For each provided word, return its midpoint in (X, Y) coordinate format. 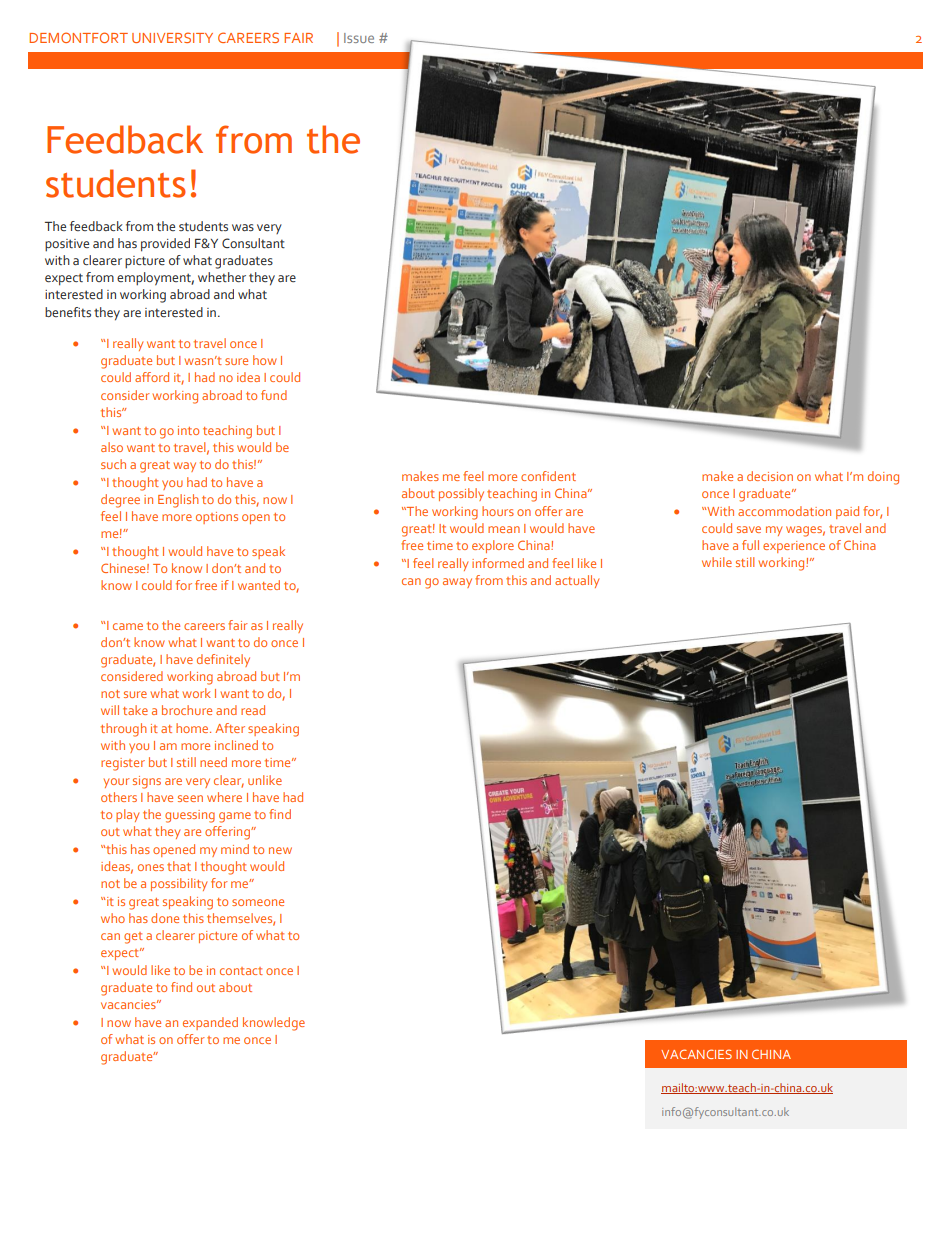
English (178, 501)
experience (794, 547)
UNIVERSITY (172, 37)
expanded (210, 1023)
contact (241, 971)
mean (504, 529)
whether (222, 277)
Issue (359, 38)
